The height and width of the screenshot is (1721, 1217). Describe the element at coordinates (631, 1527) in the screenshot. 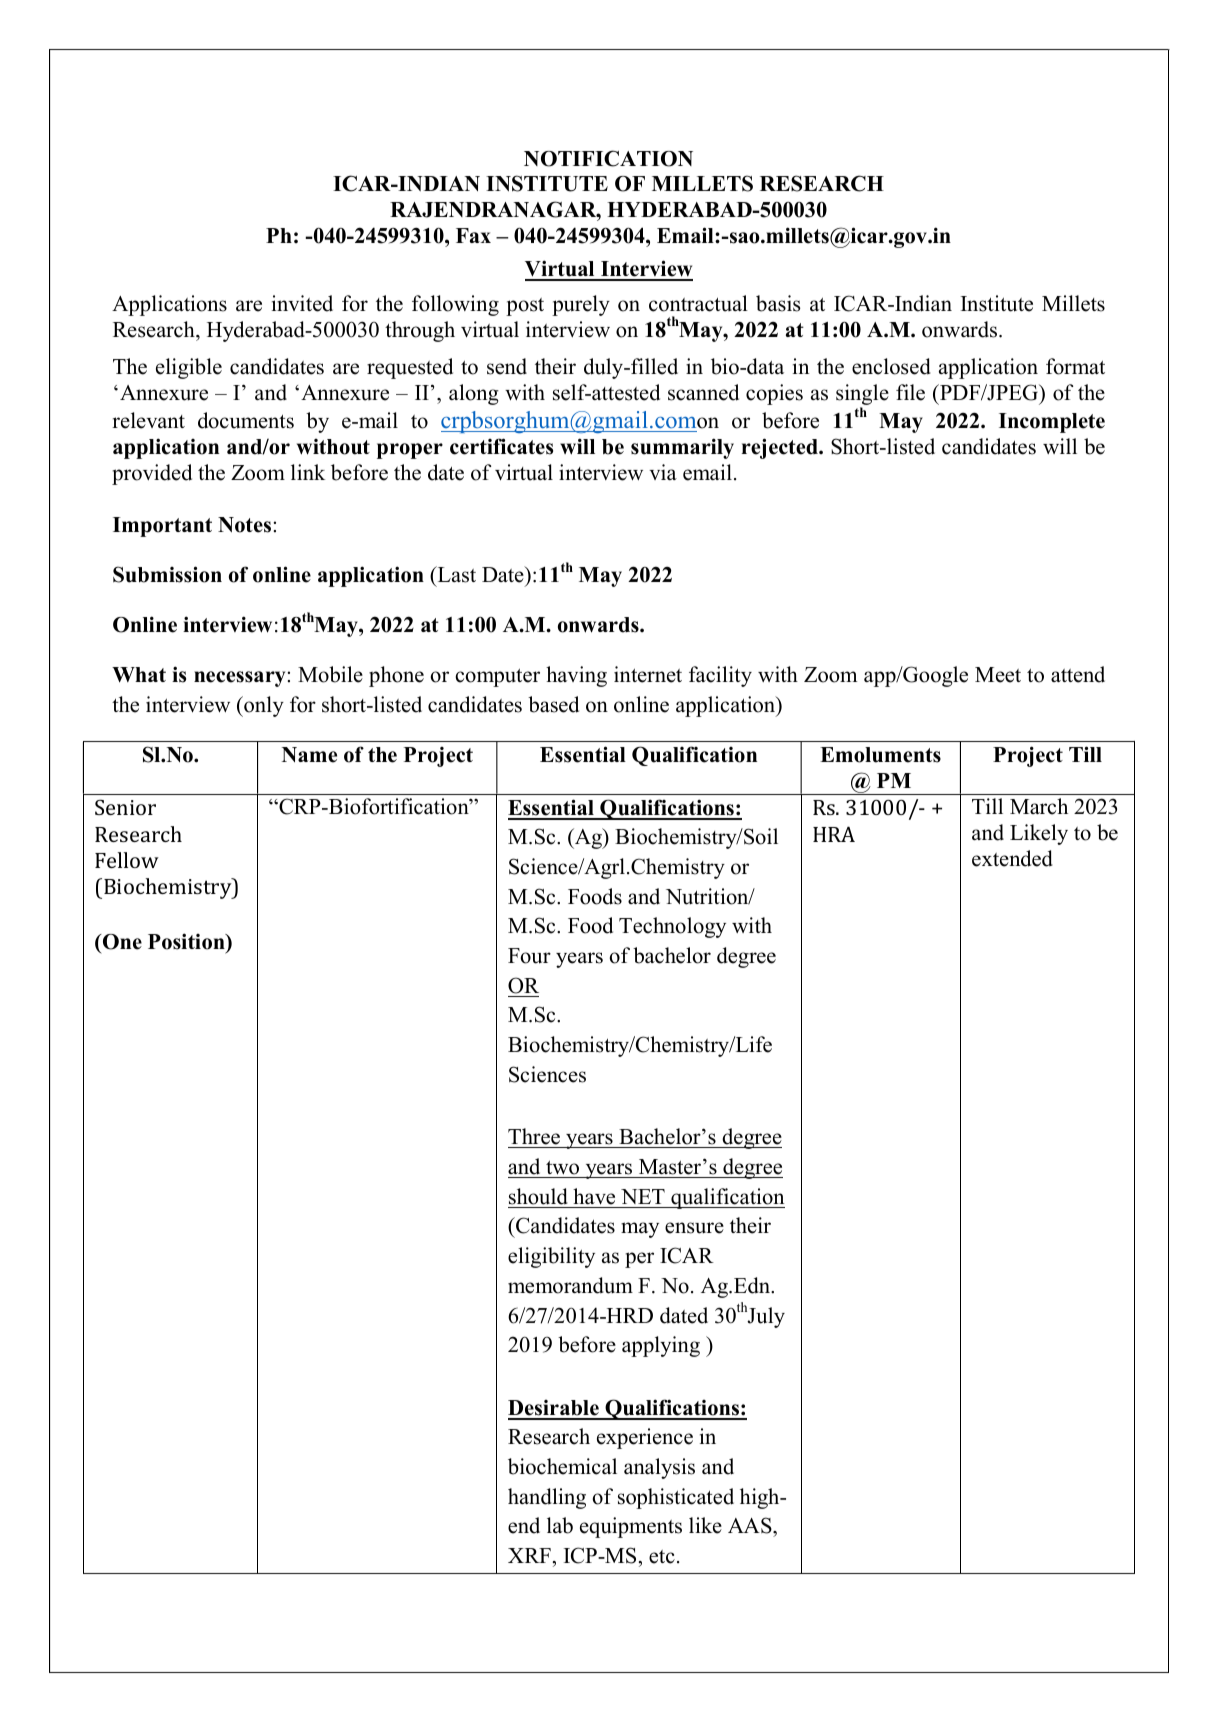

I see `equipments` at that location.
